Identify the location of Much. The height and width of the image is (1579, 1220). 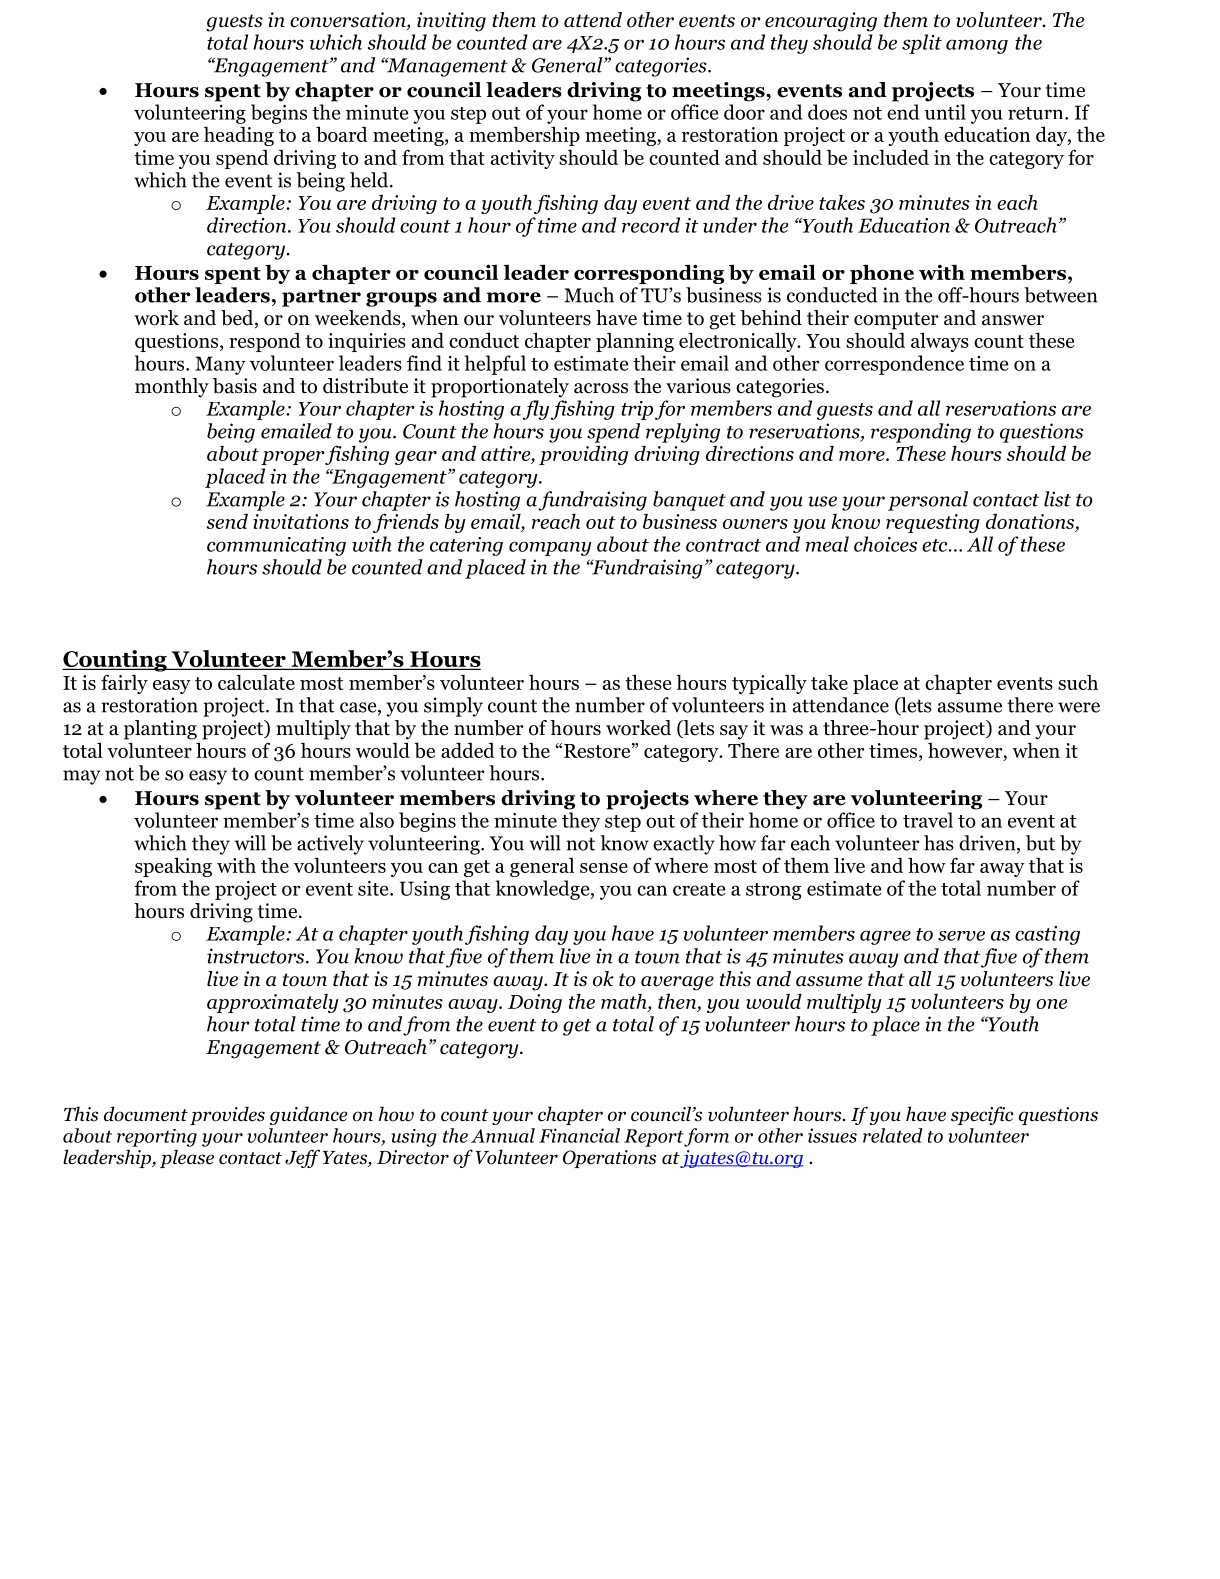
(589, 295).
